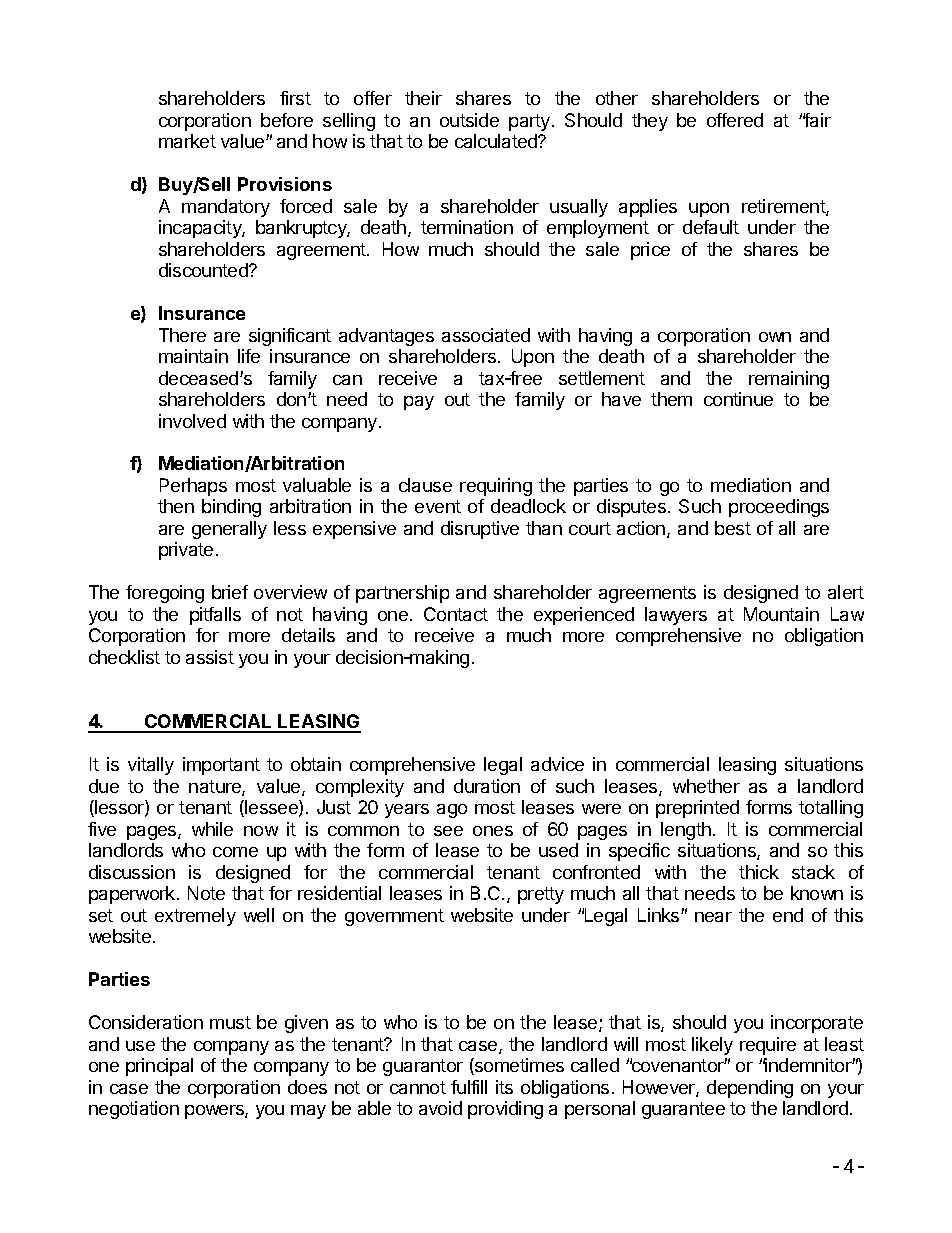 The height and width of the screenshot is (1233, 952). I want to click on maintain, so click(193, 356).
